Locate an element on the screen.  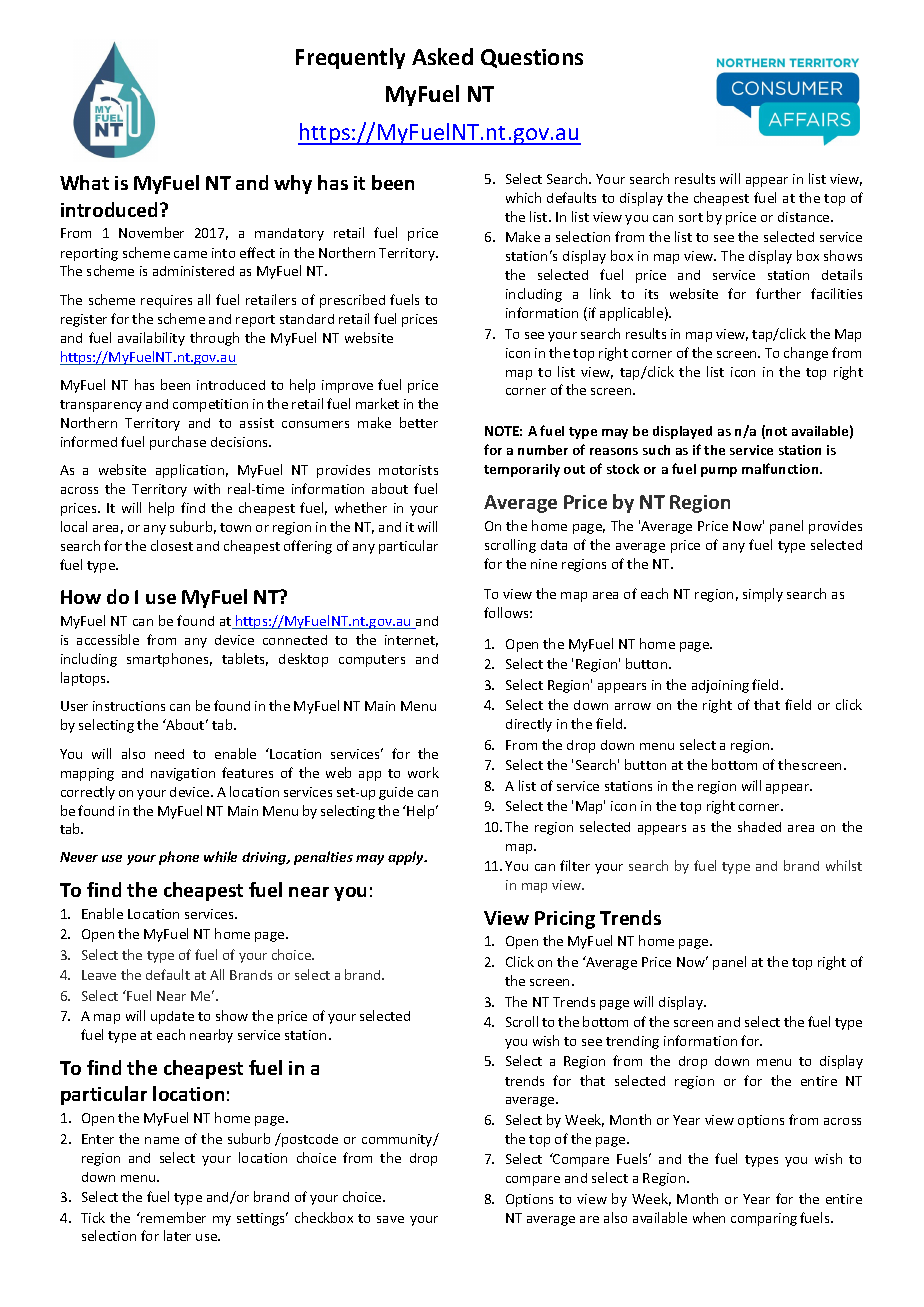
motorists is located at coordinates (408, 470).
